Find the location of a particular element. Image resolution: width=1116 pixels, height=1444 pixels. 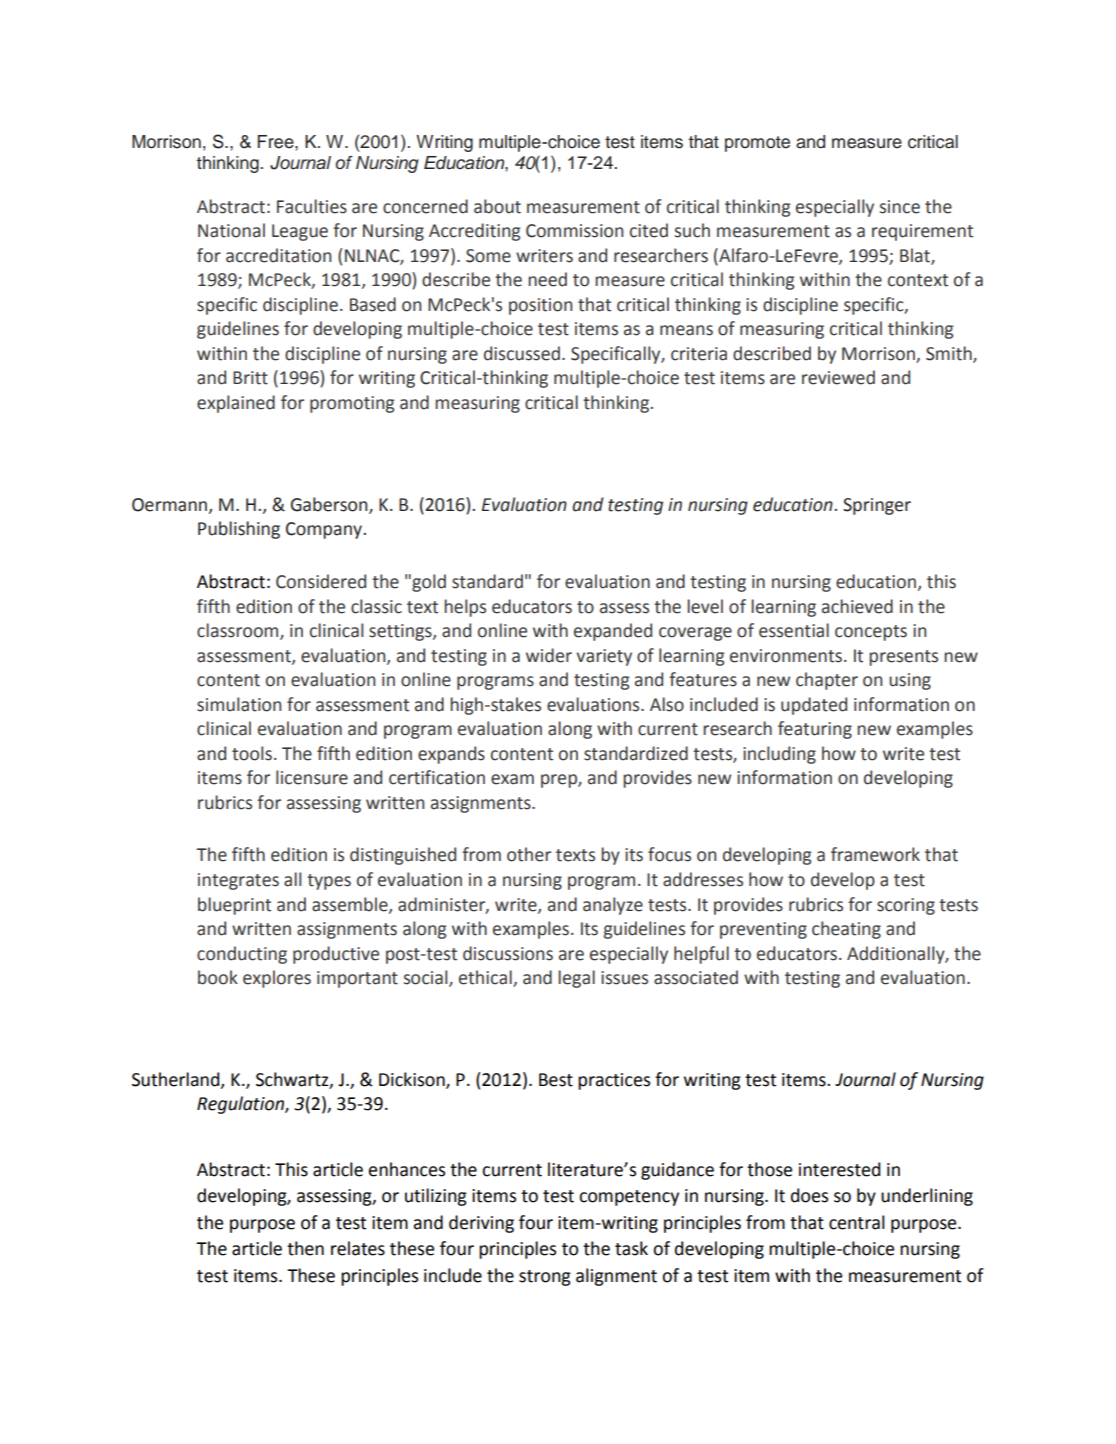

since is located at coordinates (900, 207).
